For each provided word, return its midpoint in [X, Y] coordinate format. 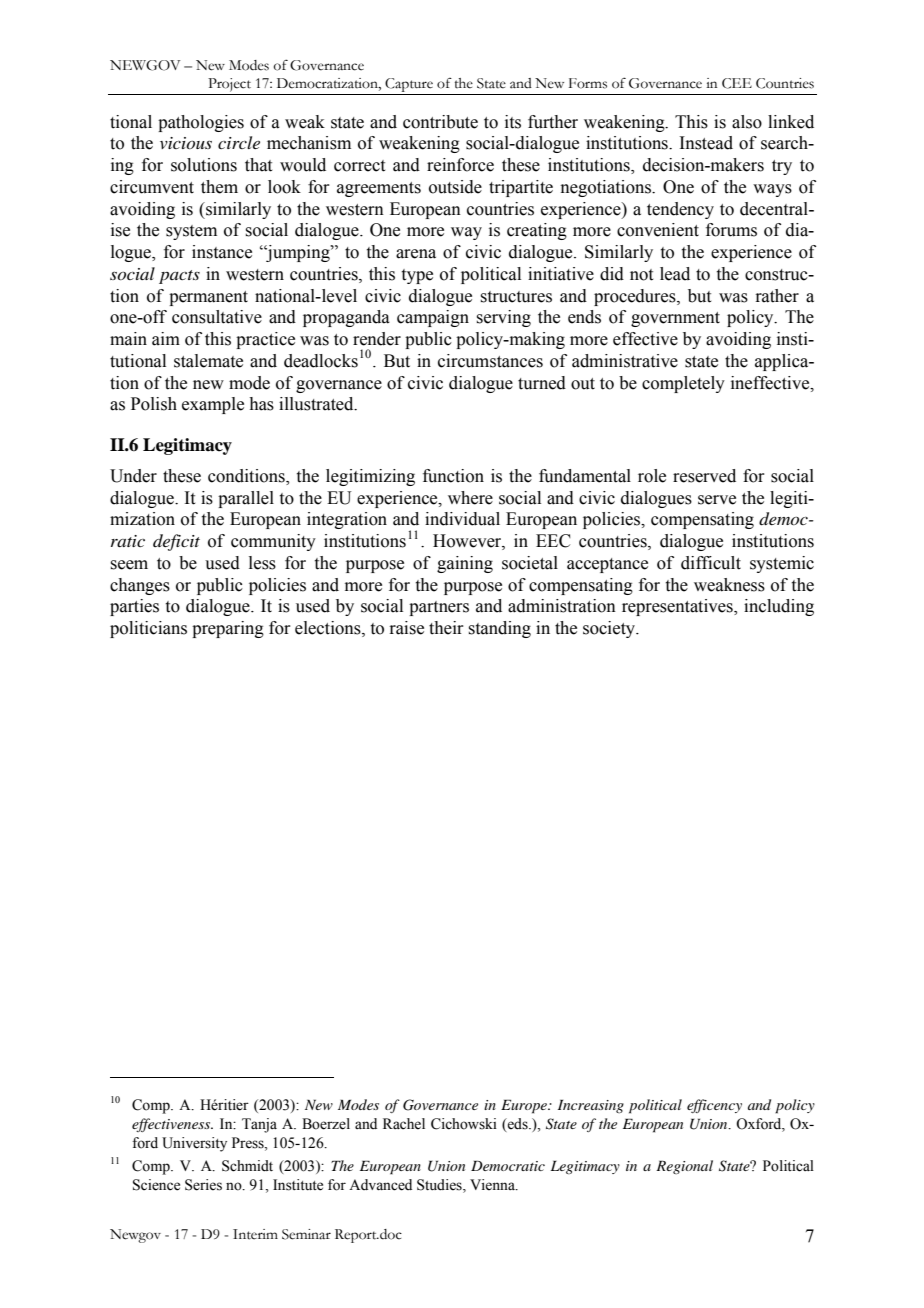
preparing [228, 629]
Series [203, 1185]
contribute [440, 122]
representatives [678, 607]
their [446, 628]
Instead [706, 143]
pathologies [201, 123]
